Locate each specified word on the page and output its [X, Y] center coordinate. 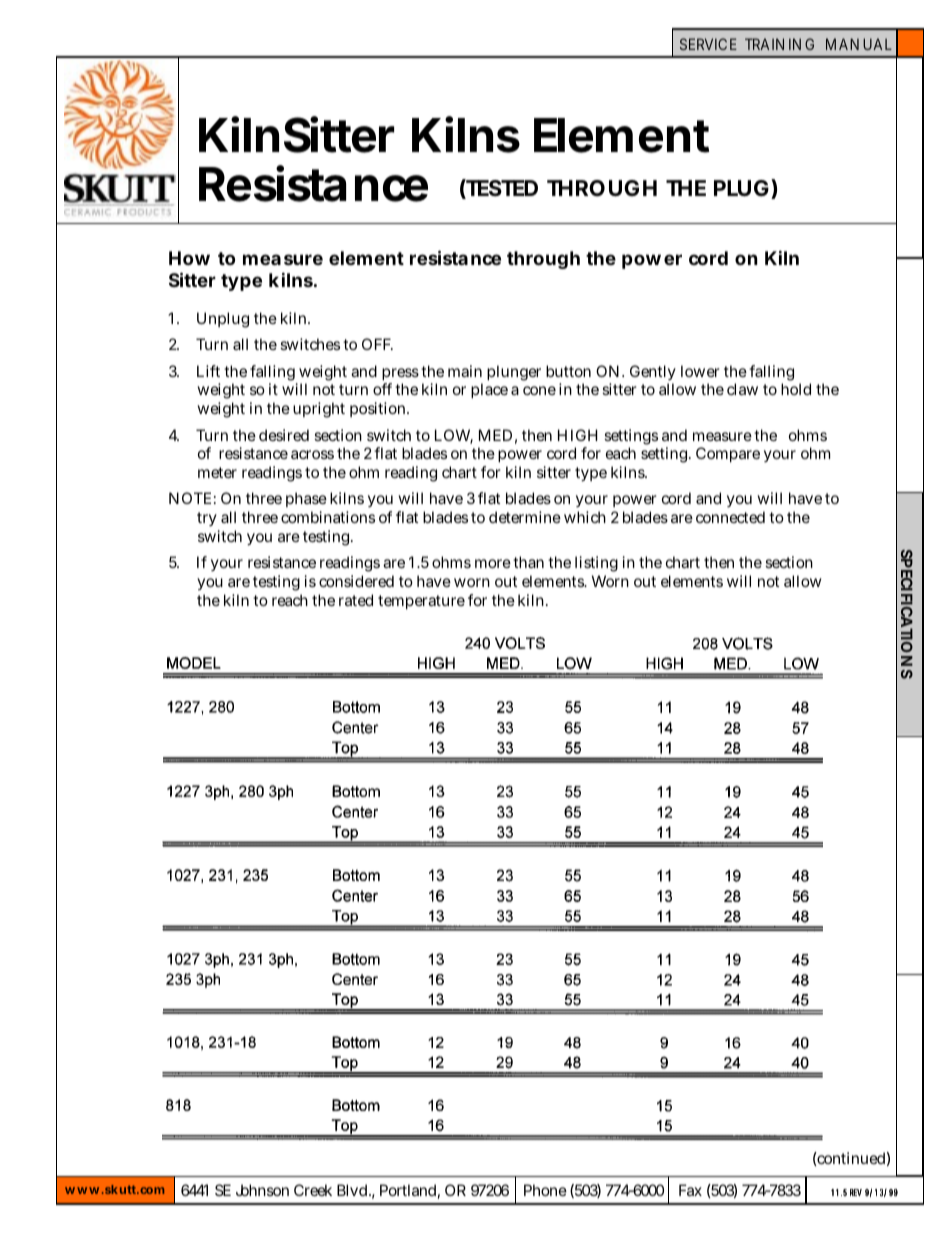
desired [284, 435]
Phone [545, 1190]
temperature [421, 602]
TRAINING [779, 44]
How [189, 258]
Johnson [262, 1190]
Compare [728, 454]
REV [856, 1192]
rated [356, 600]
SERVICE [708, 44]
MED [495, 435]
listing [596, 564]
